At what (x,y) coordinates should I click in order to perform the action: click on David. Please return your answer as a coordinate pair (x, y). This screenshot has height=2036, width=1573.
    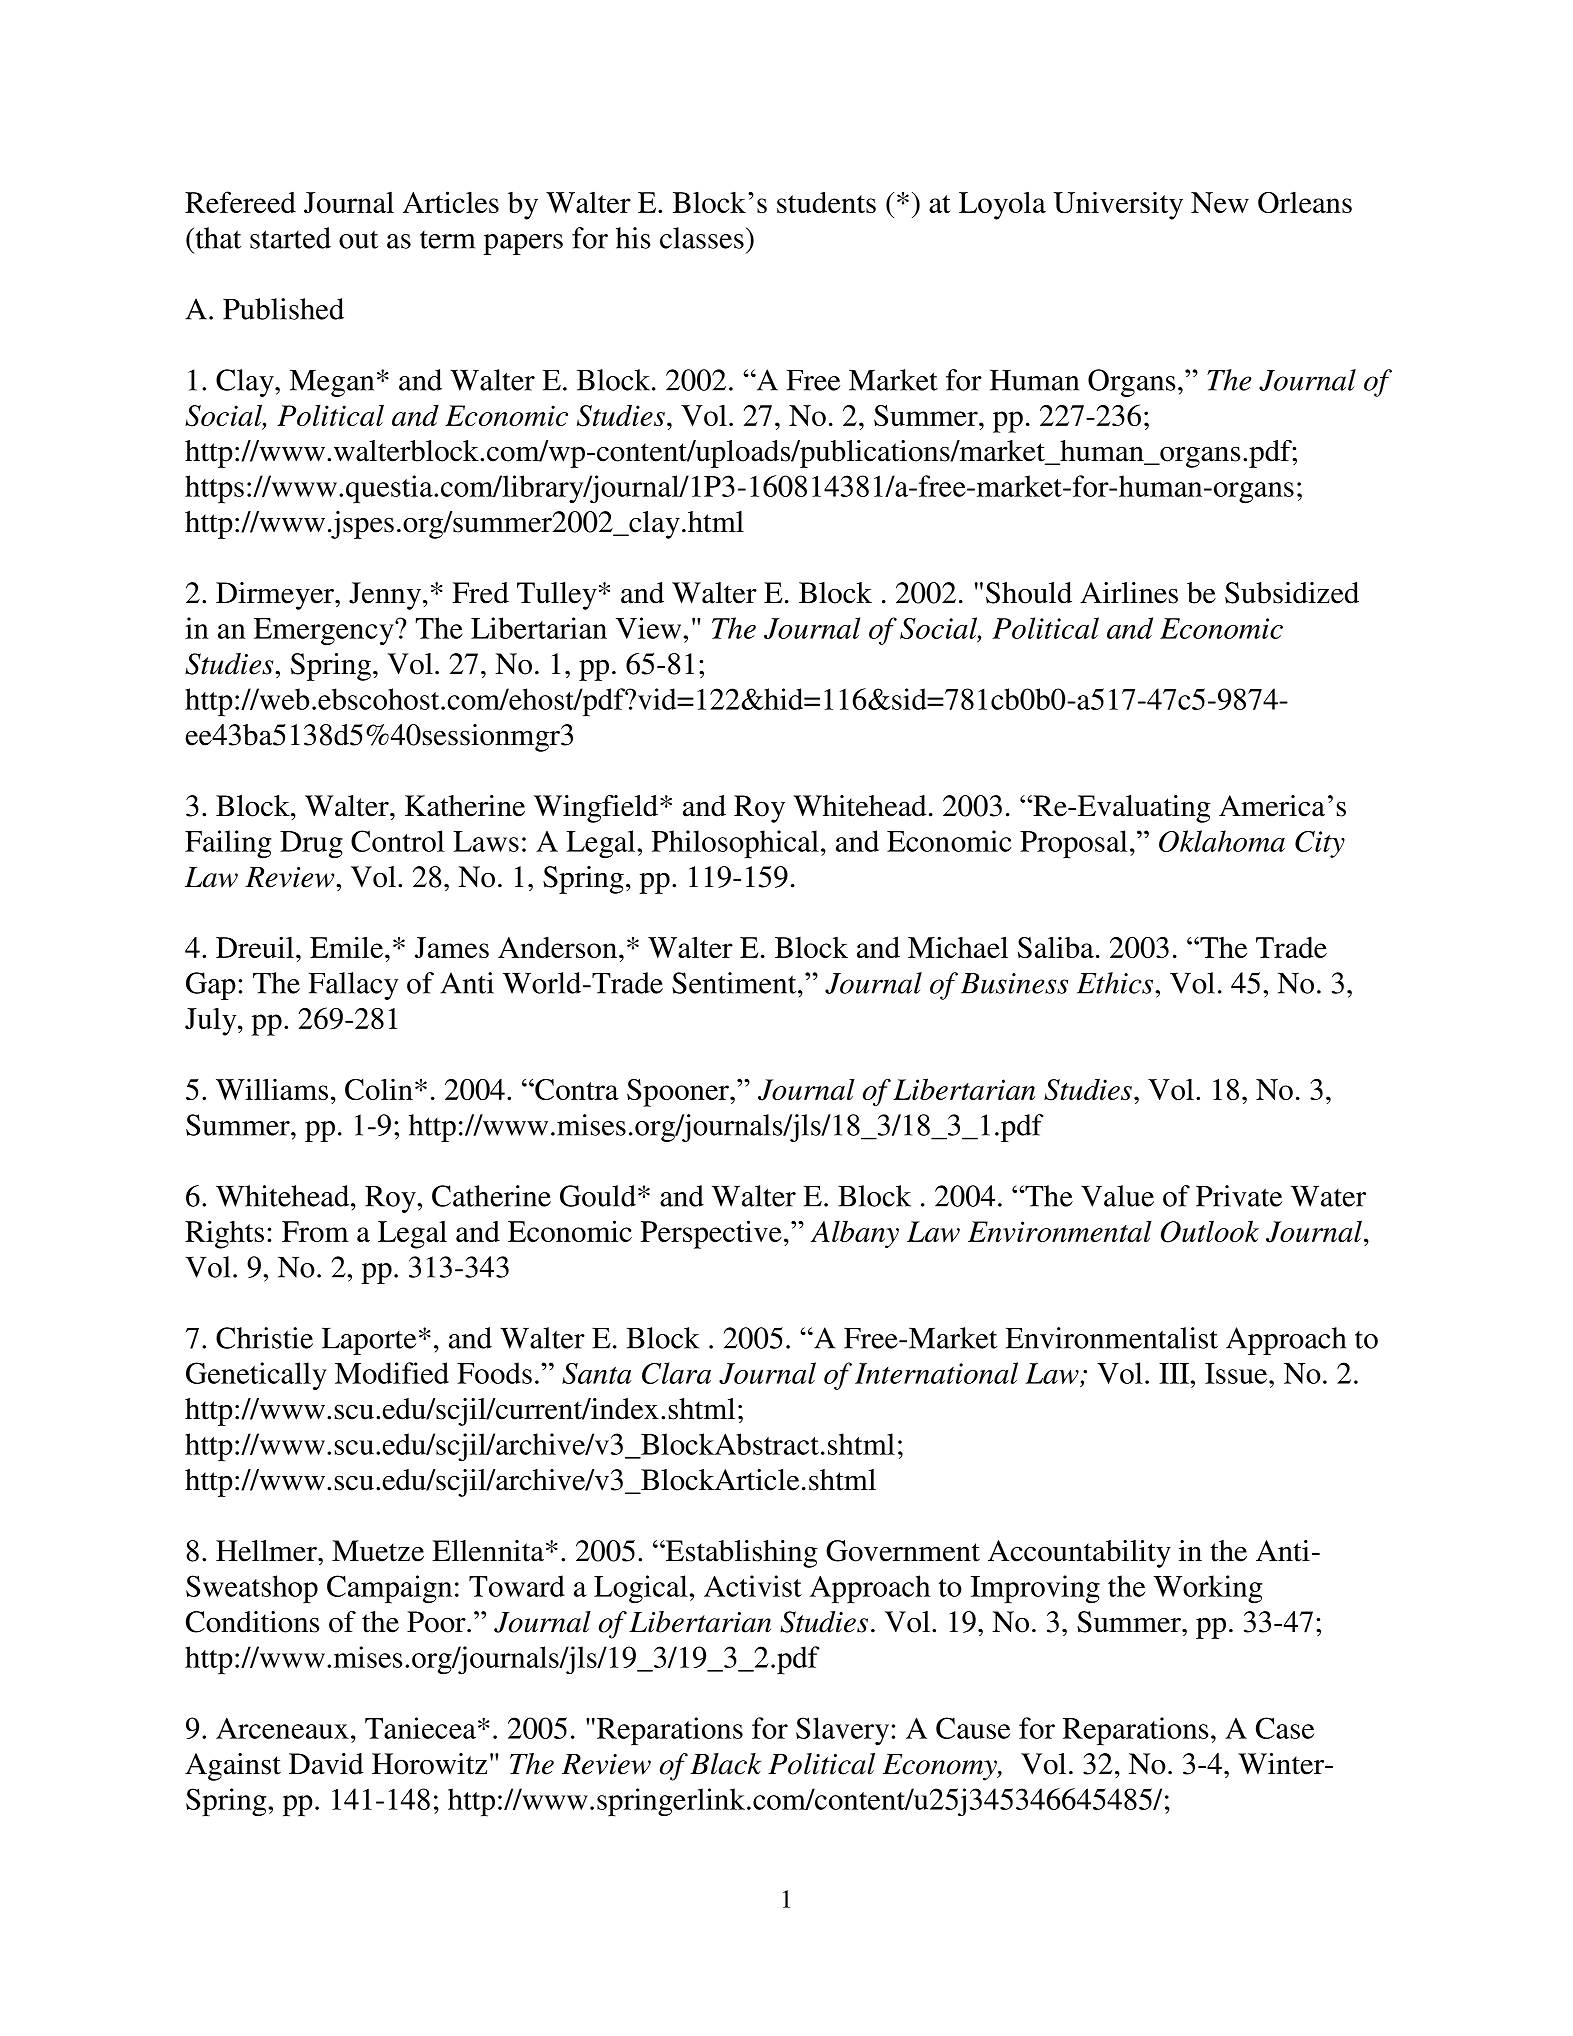
    Looking at the image, I should click on (326, 1764).
